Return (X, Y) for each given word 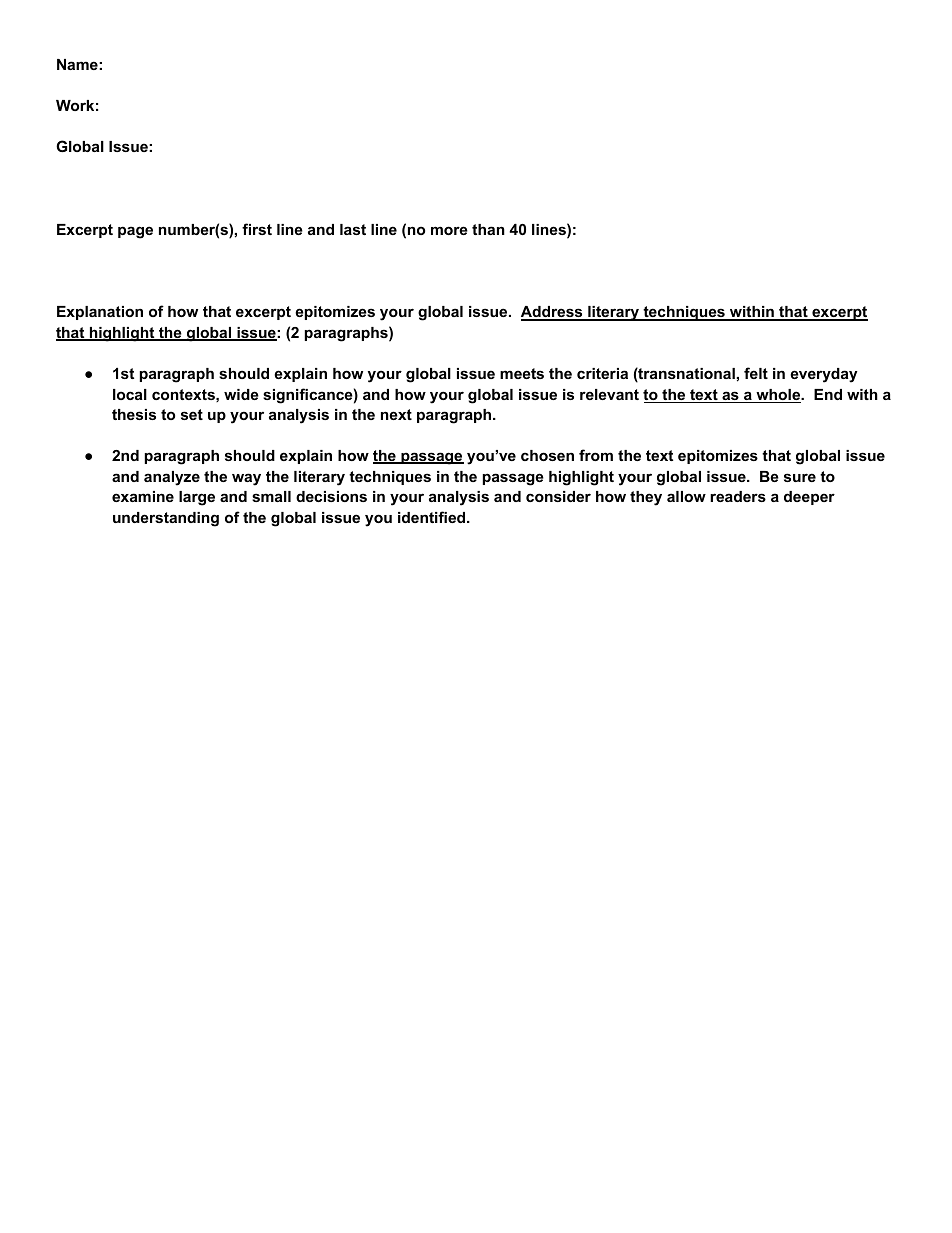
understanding (166, 519)
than (488, 229)
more (449, 230)
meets (522, 373)
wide (241, 394)
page (135, 232)
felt (756, 373)
